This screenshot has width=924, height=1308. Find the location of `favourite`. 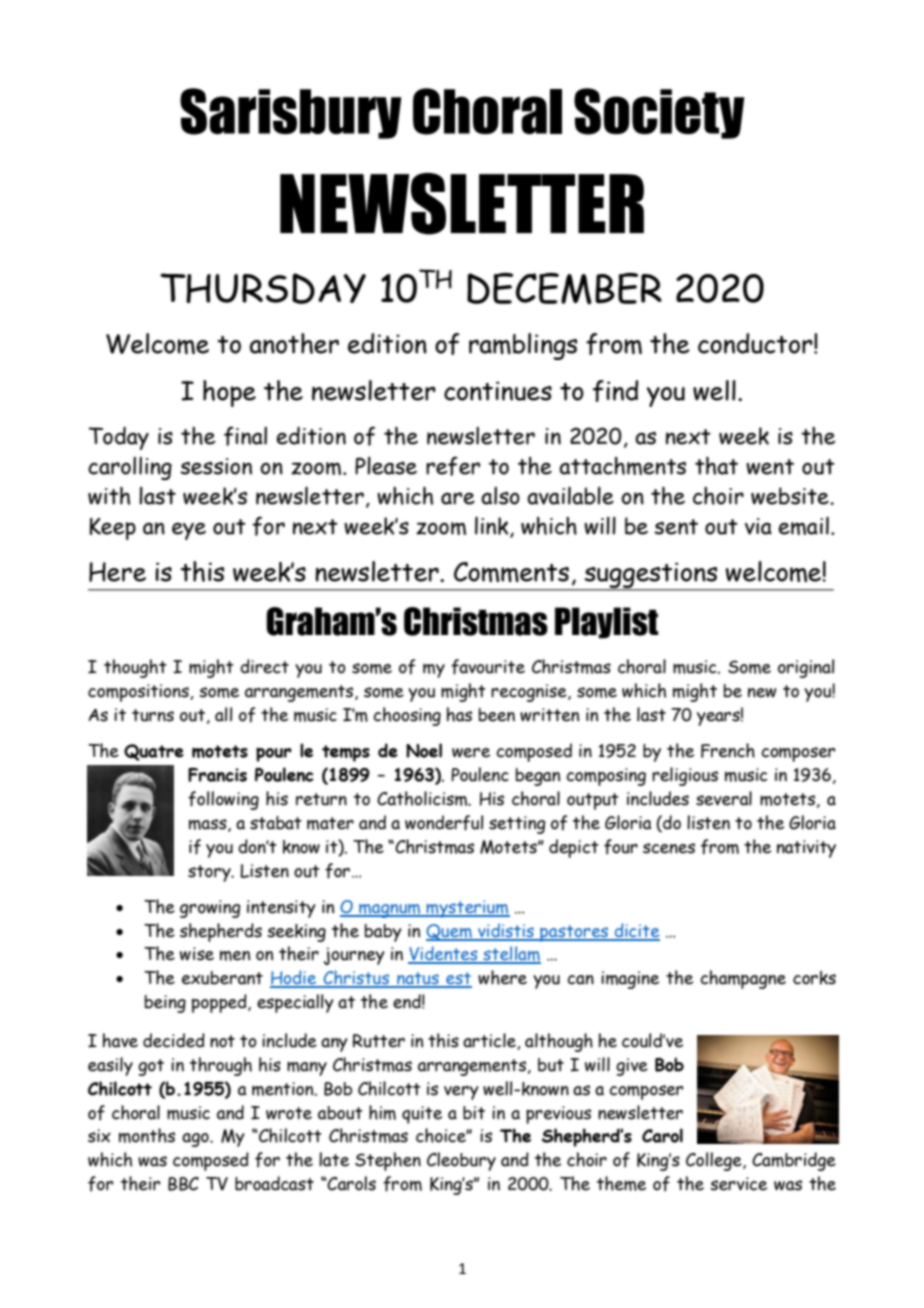

favourite is located at coordinates (488, 667).
